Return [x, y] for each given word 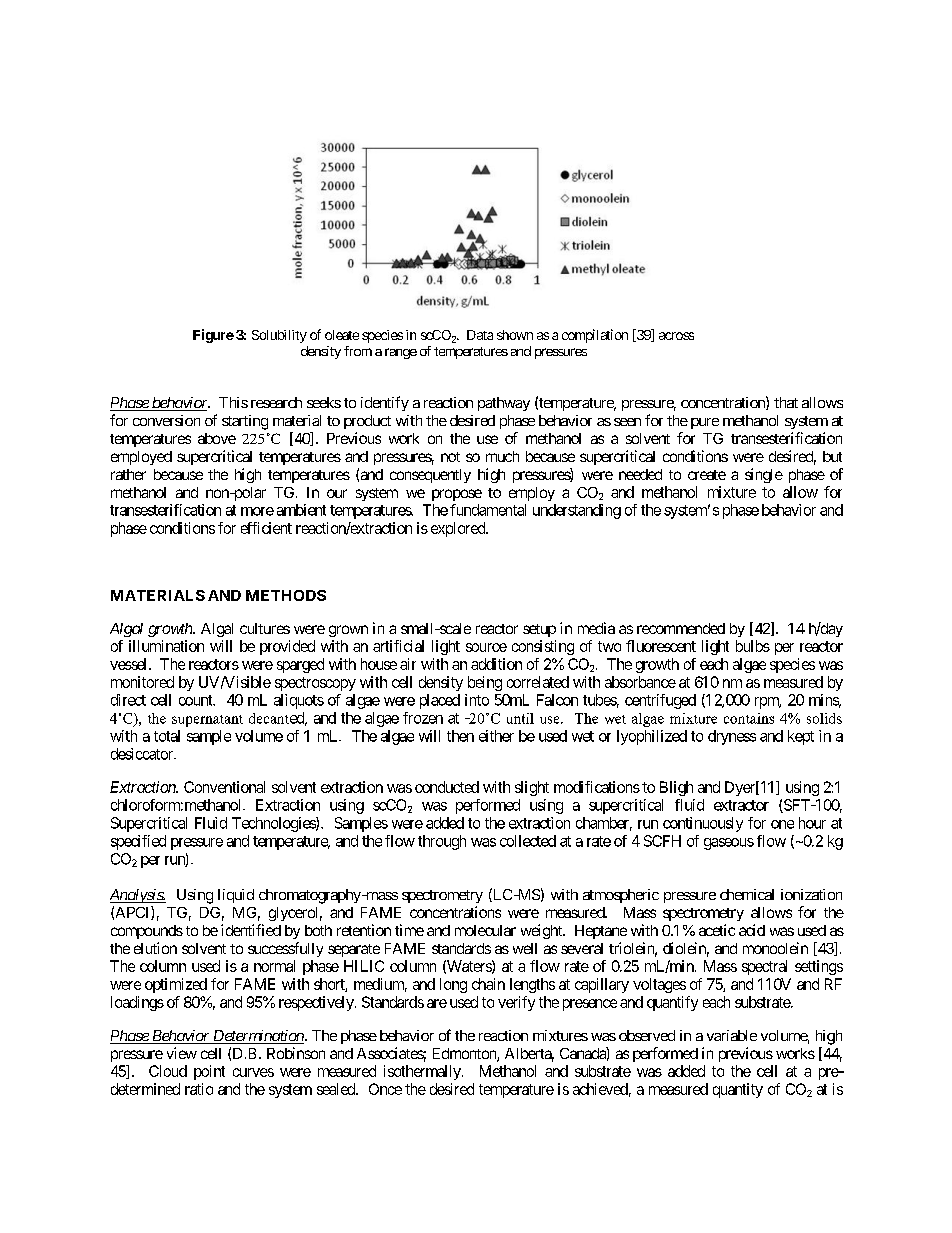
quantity [738, 1090]
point [209, 1072]
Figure [213, 336]
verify [516, 1003]
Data [480, 335]
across [676, 336]
